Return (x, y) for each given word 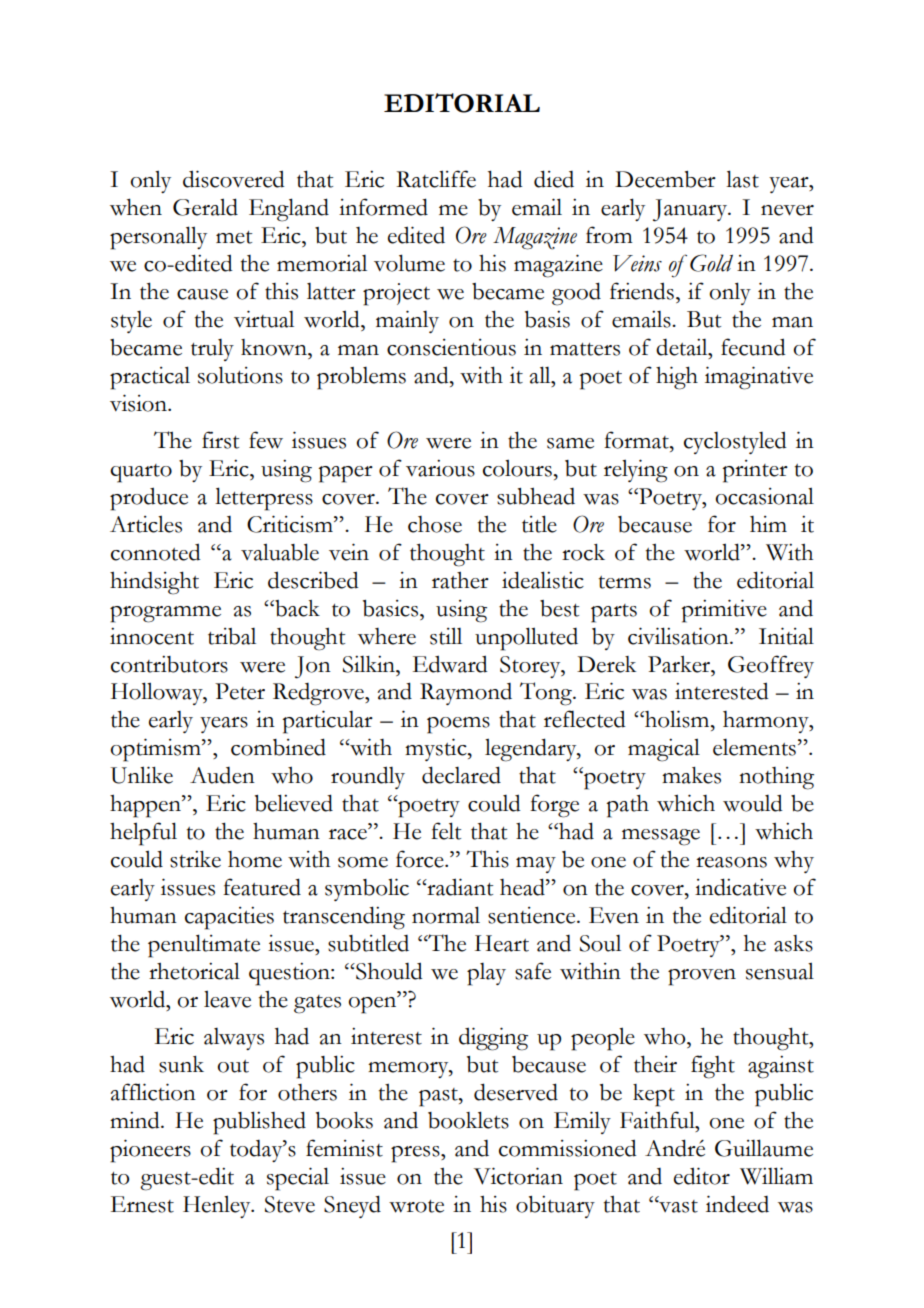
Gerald (205, 207)
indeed (737, 1204)
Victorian (518, 1176)
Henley (218, 1206)
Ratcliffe (436, 179)
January (691, 210)
